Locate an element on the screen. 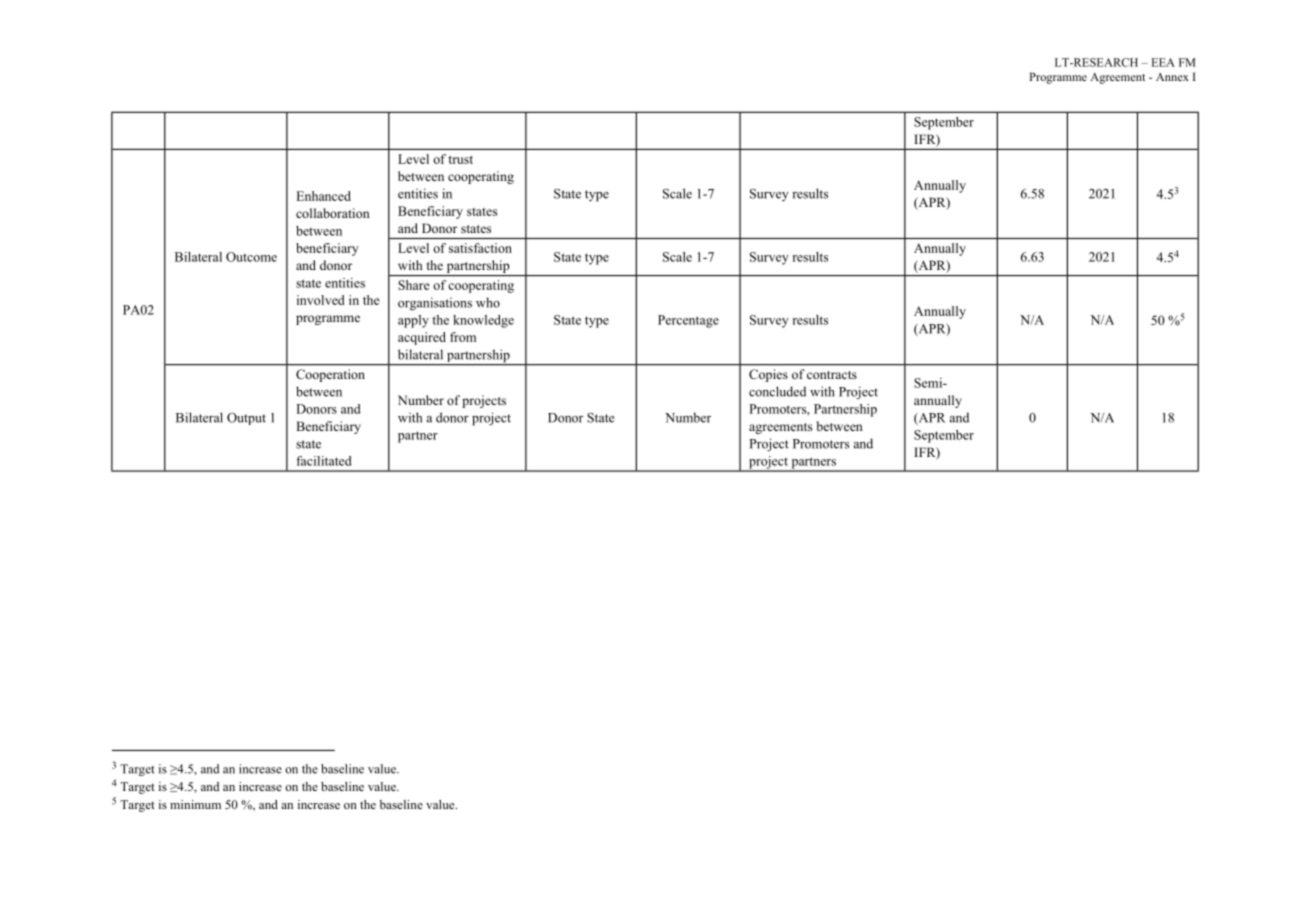 The height and width of the screenshot is (924, 1308). Copies is located at coordinates (768, 375).
